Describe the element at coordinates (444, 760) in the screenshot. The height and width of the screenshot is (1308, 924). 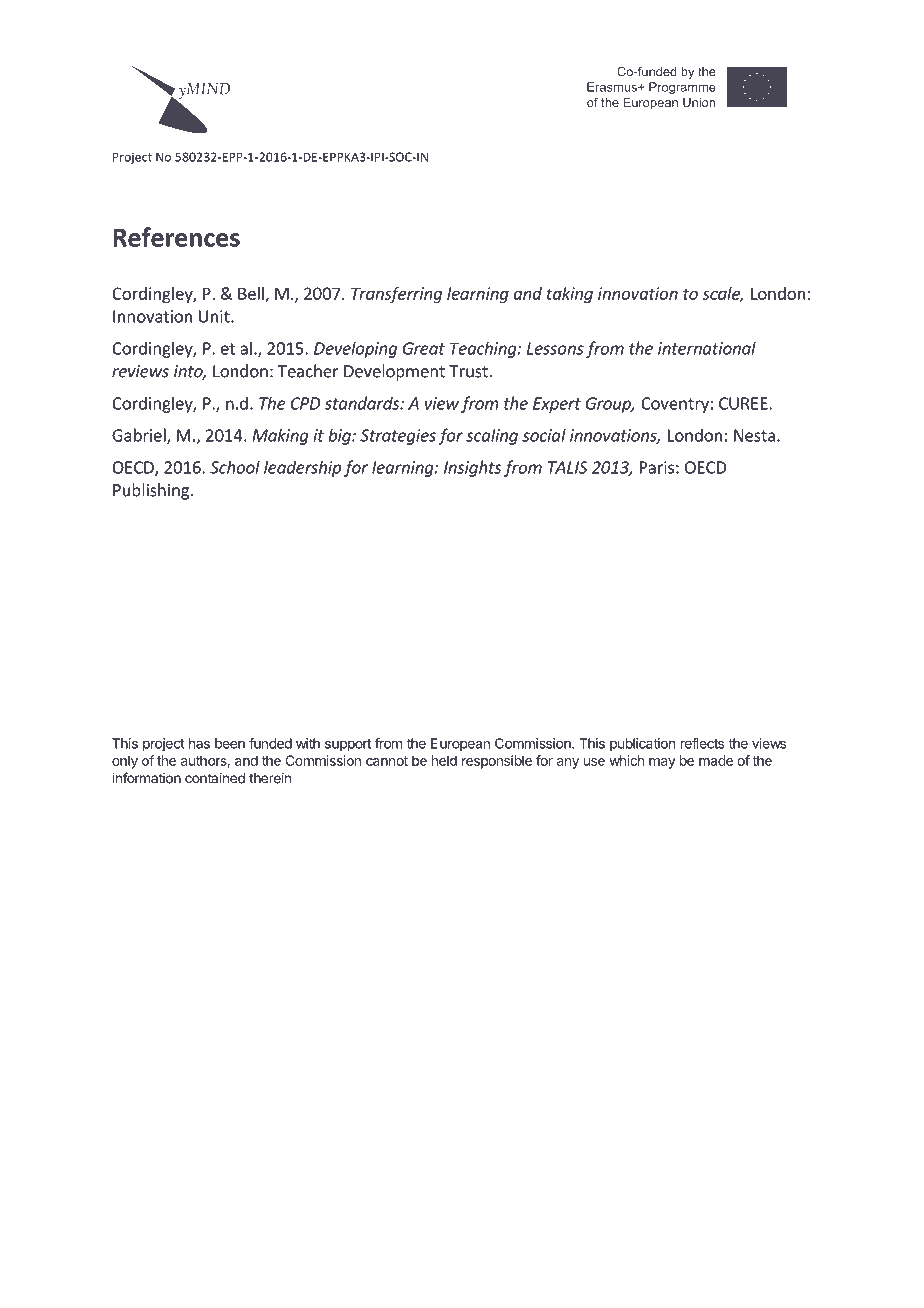
I see `held` at that location.
